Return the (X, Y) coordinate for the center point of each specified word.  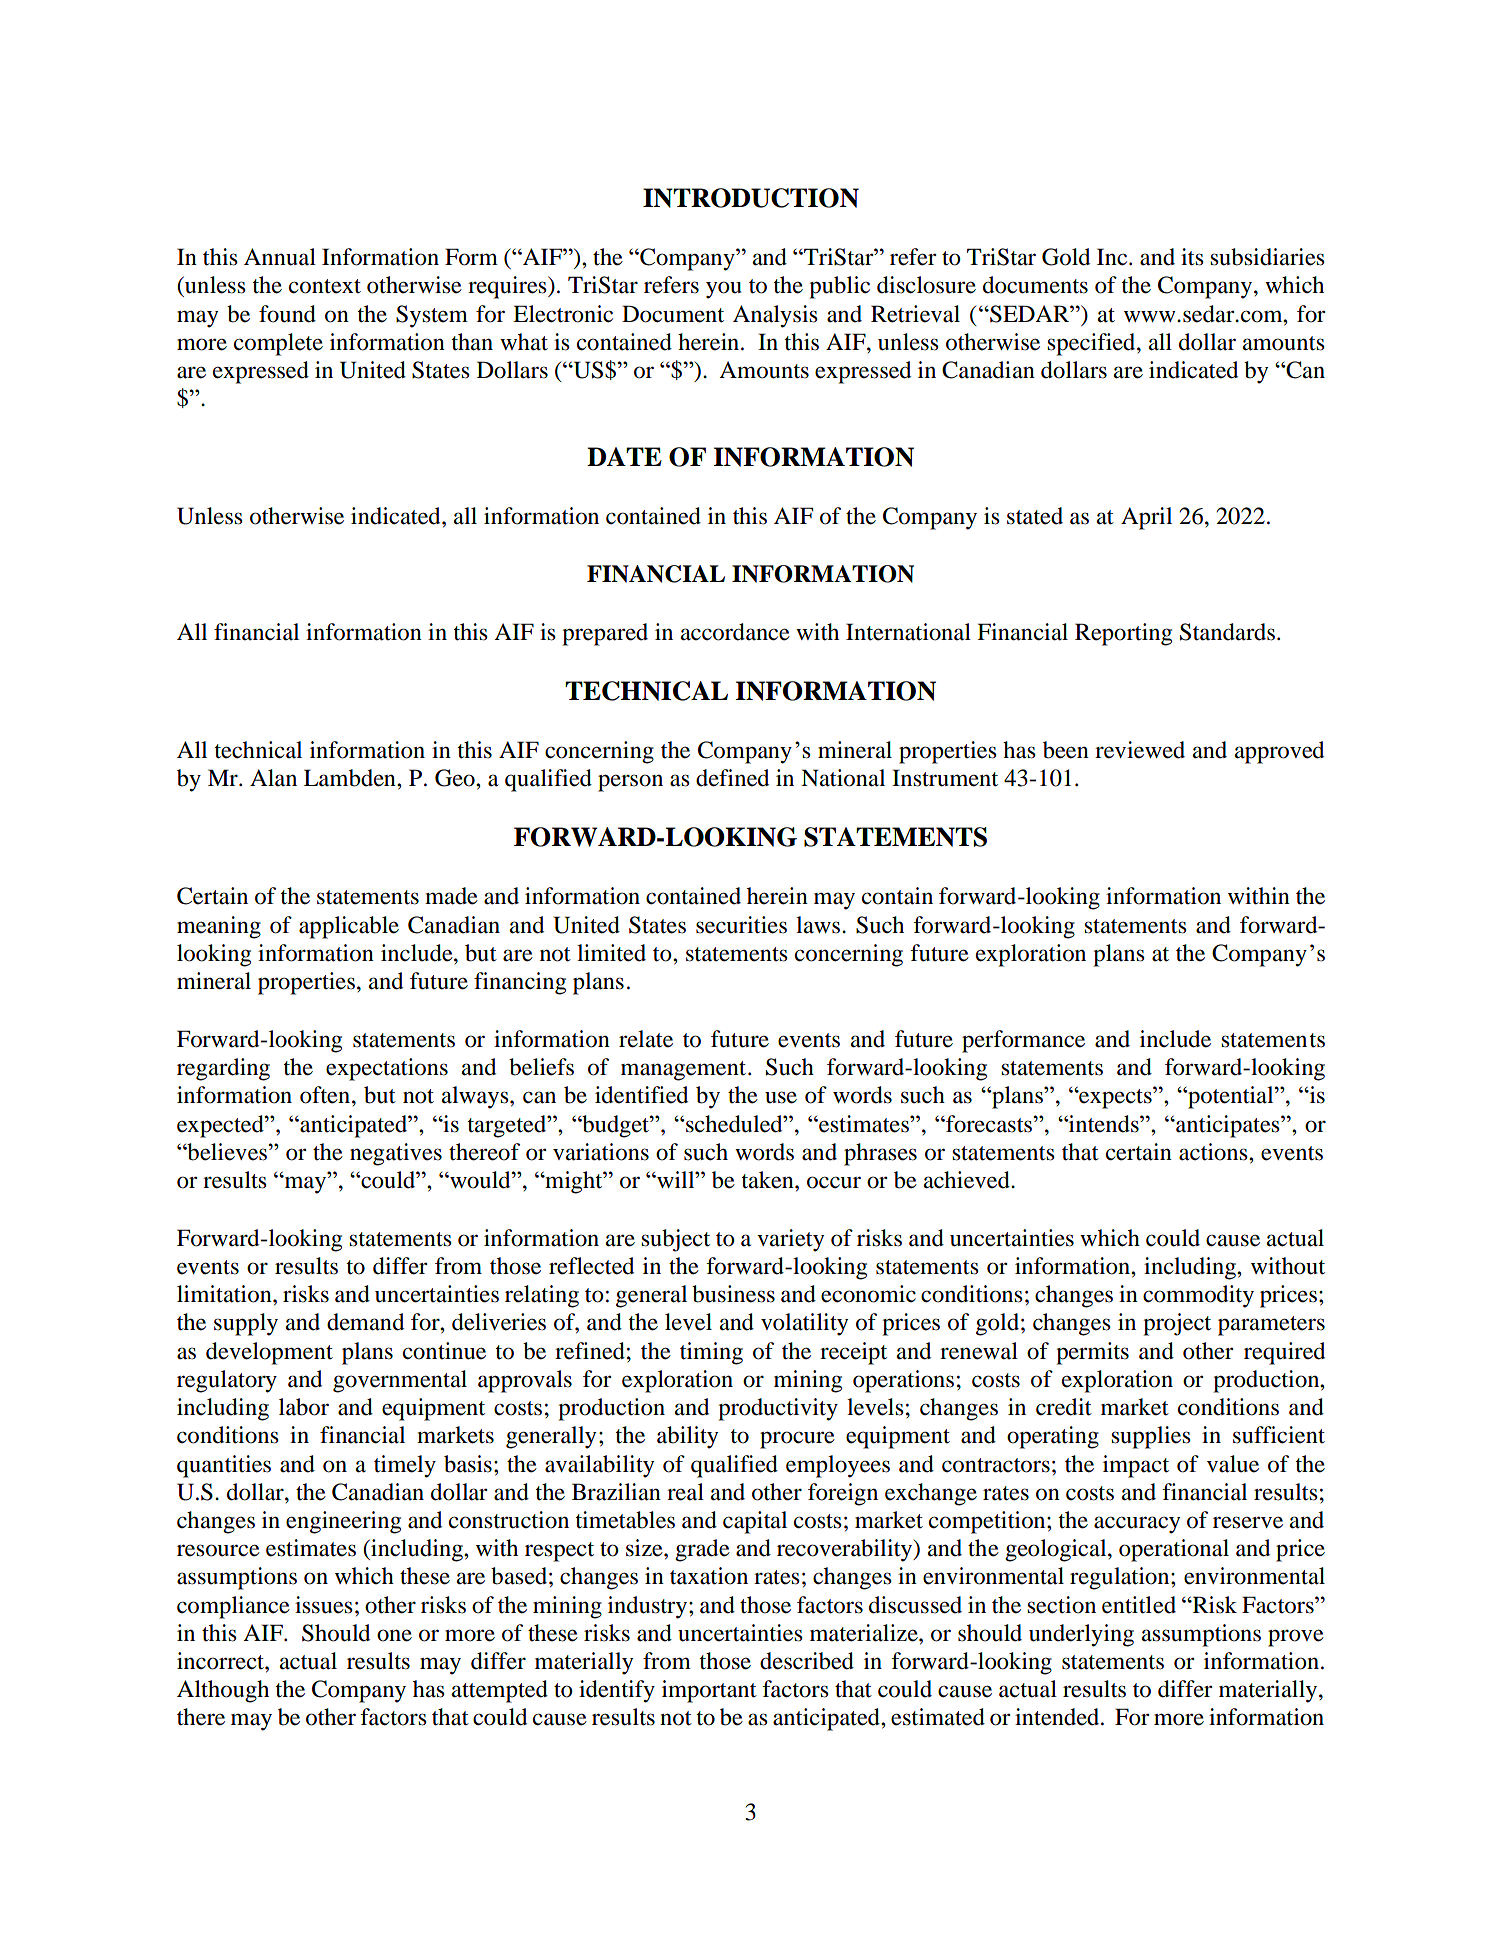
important (709, 1691)
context (325, 286)
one (394, 1635)
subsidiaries (1267, 257)
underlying (1081, 1635)
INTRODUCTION (751, 198)
